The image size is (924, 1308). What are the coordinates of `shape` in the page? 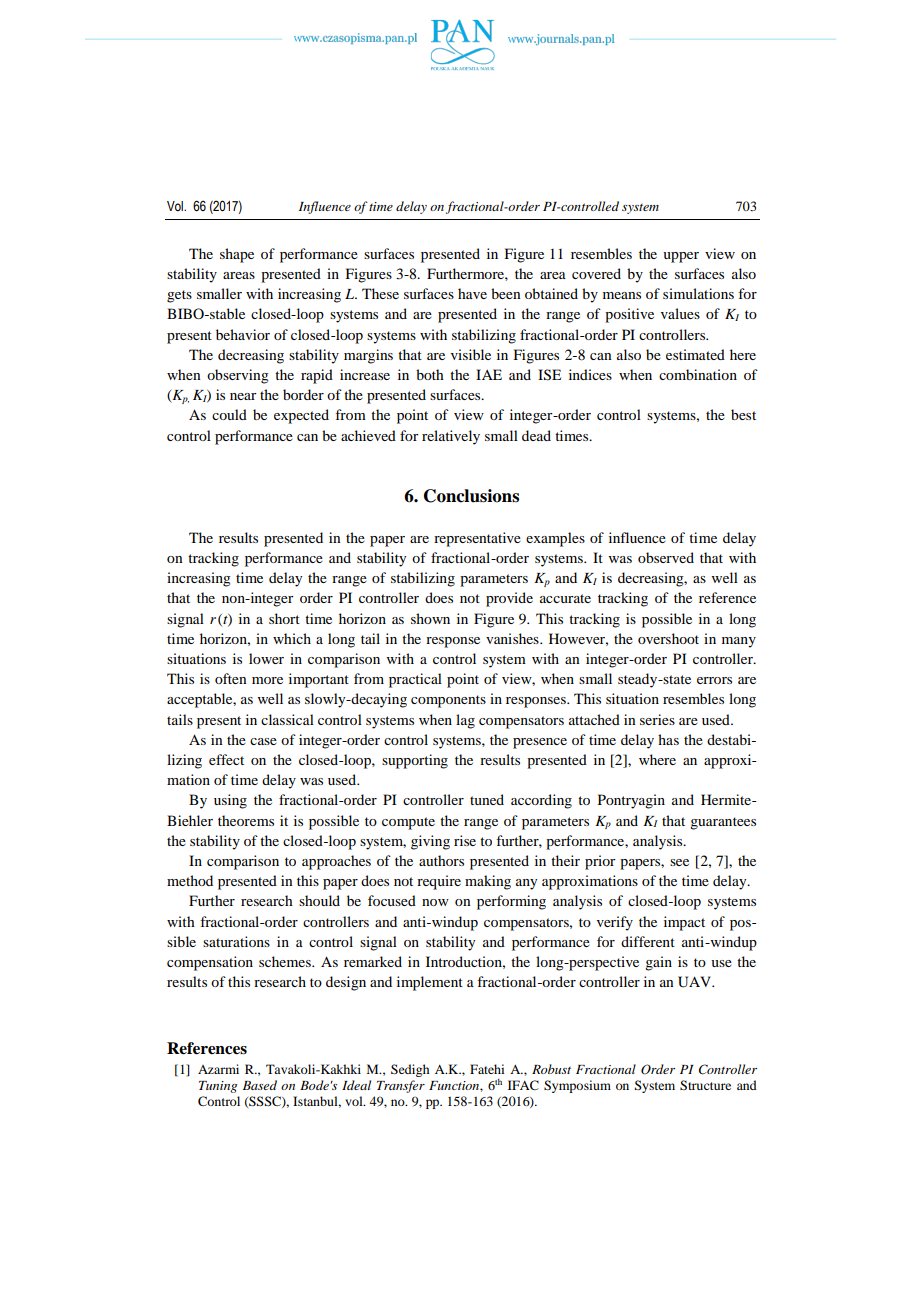 It's located at (237, 255).
